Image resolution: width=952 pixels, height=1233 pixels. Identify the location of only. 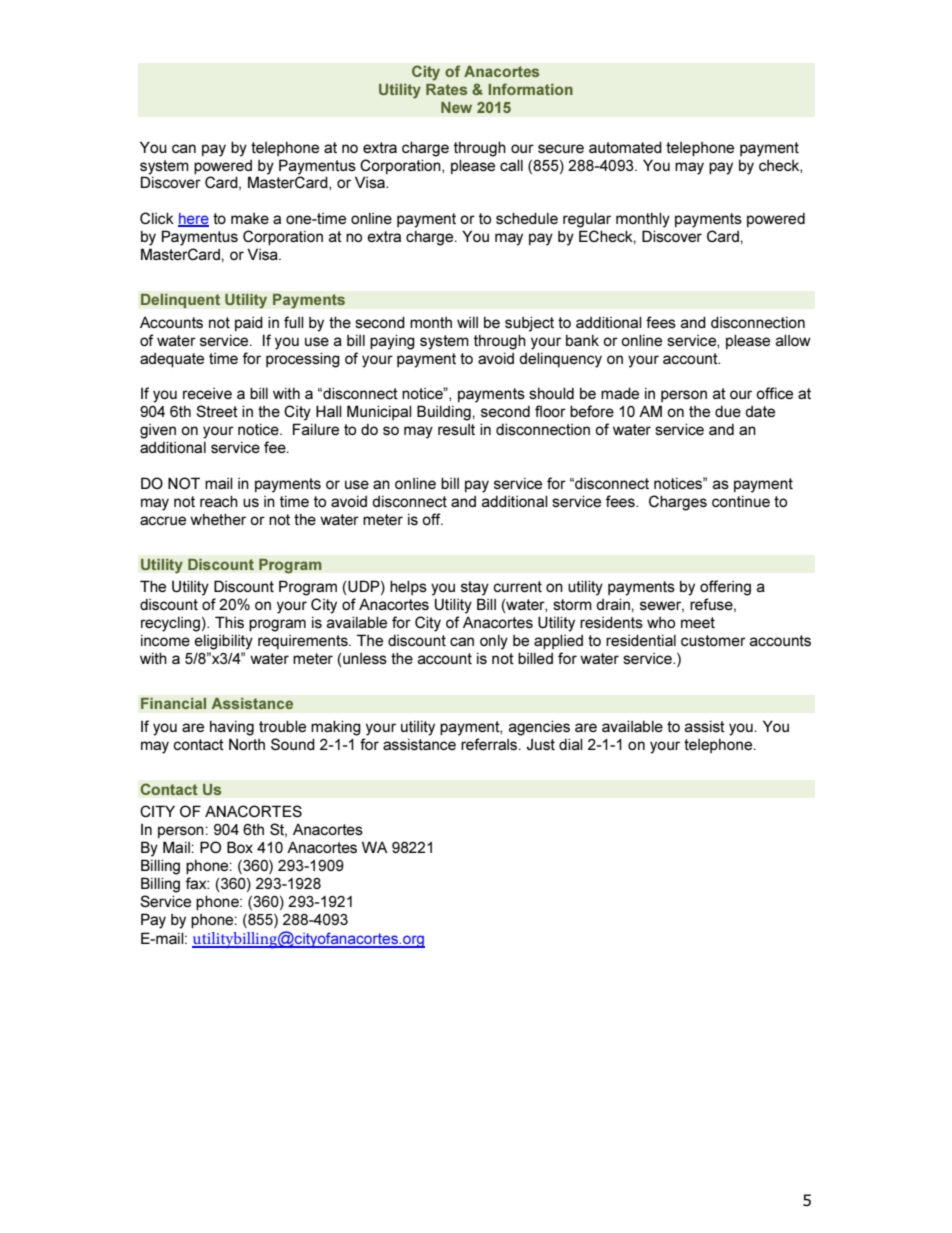
(494, 642).
